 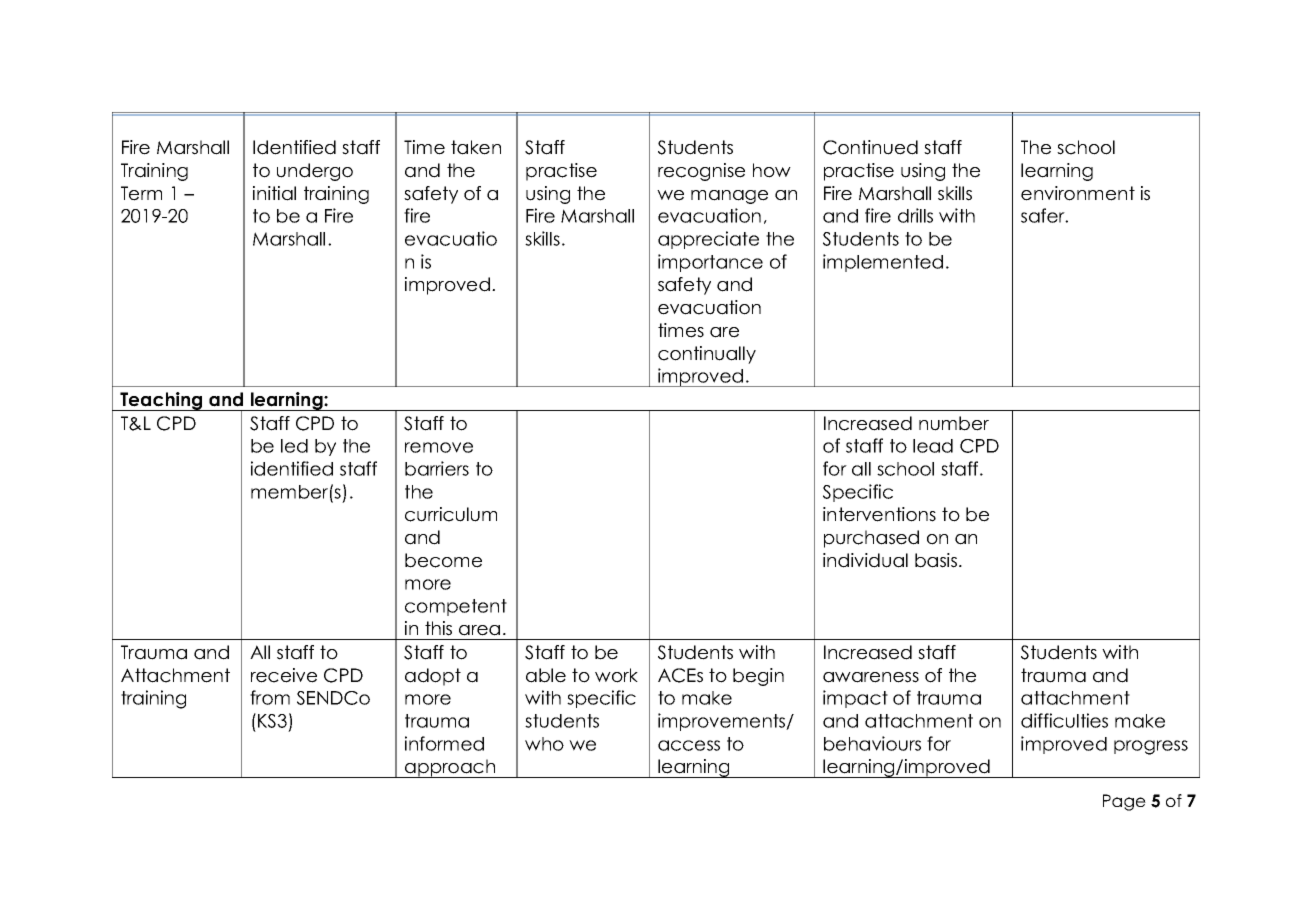 What do you see at coordinates (450, 768) in the page?
I see `approach` at bounding box center [450, 768].
